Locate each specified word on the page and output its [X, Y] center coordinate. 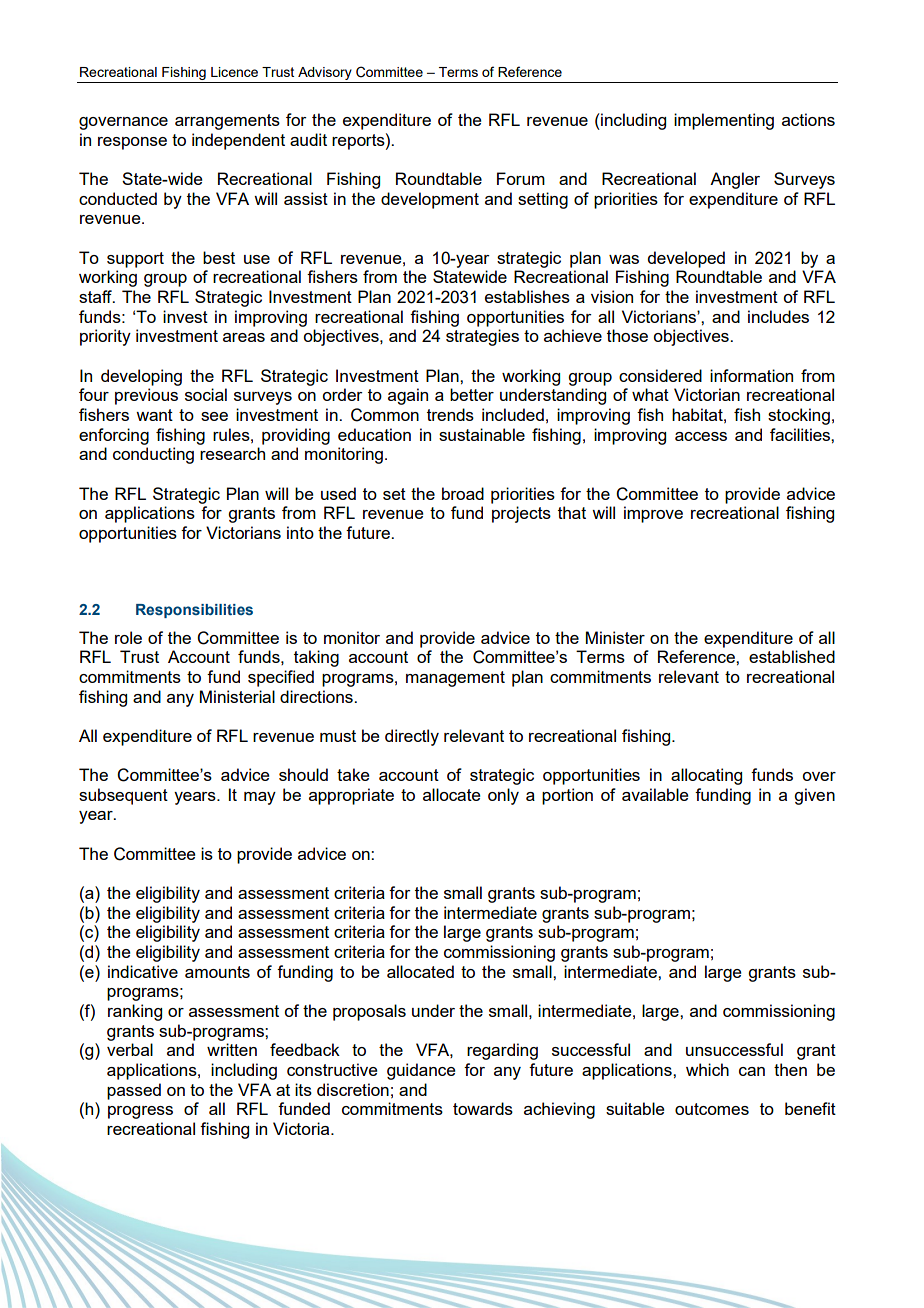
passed [134, 1091]
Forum [521, 178]
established [792, 656]
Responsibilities [194, 611]
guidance [421, 1071]
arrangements [227, 122]
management [455, 679]
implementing [724, 121]
